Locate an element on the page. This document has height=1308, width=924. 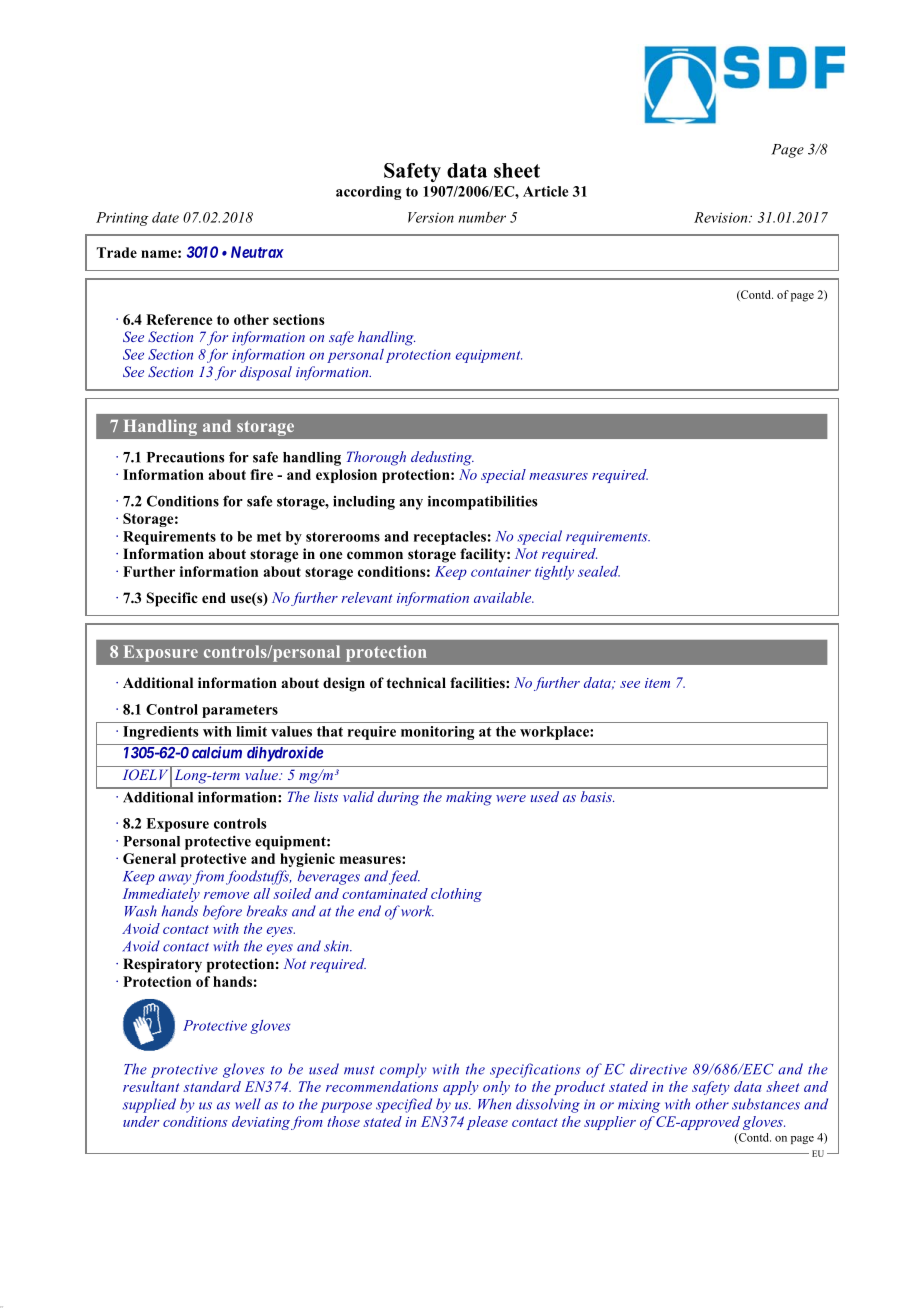
away is located at coordinates (175, 879).
